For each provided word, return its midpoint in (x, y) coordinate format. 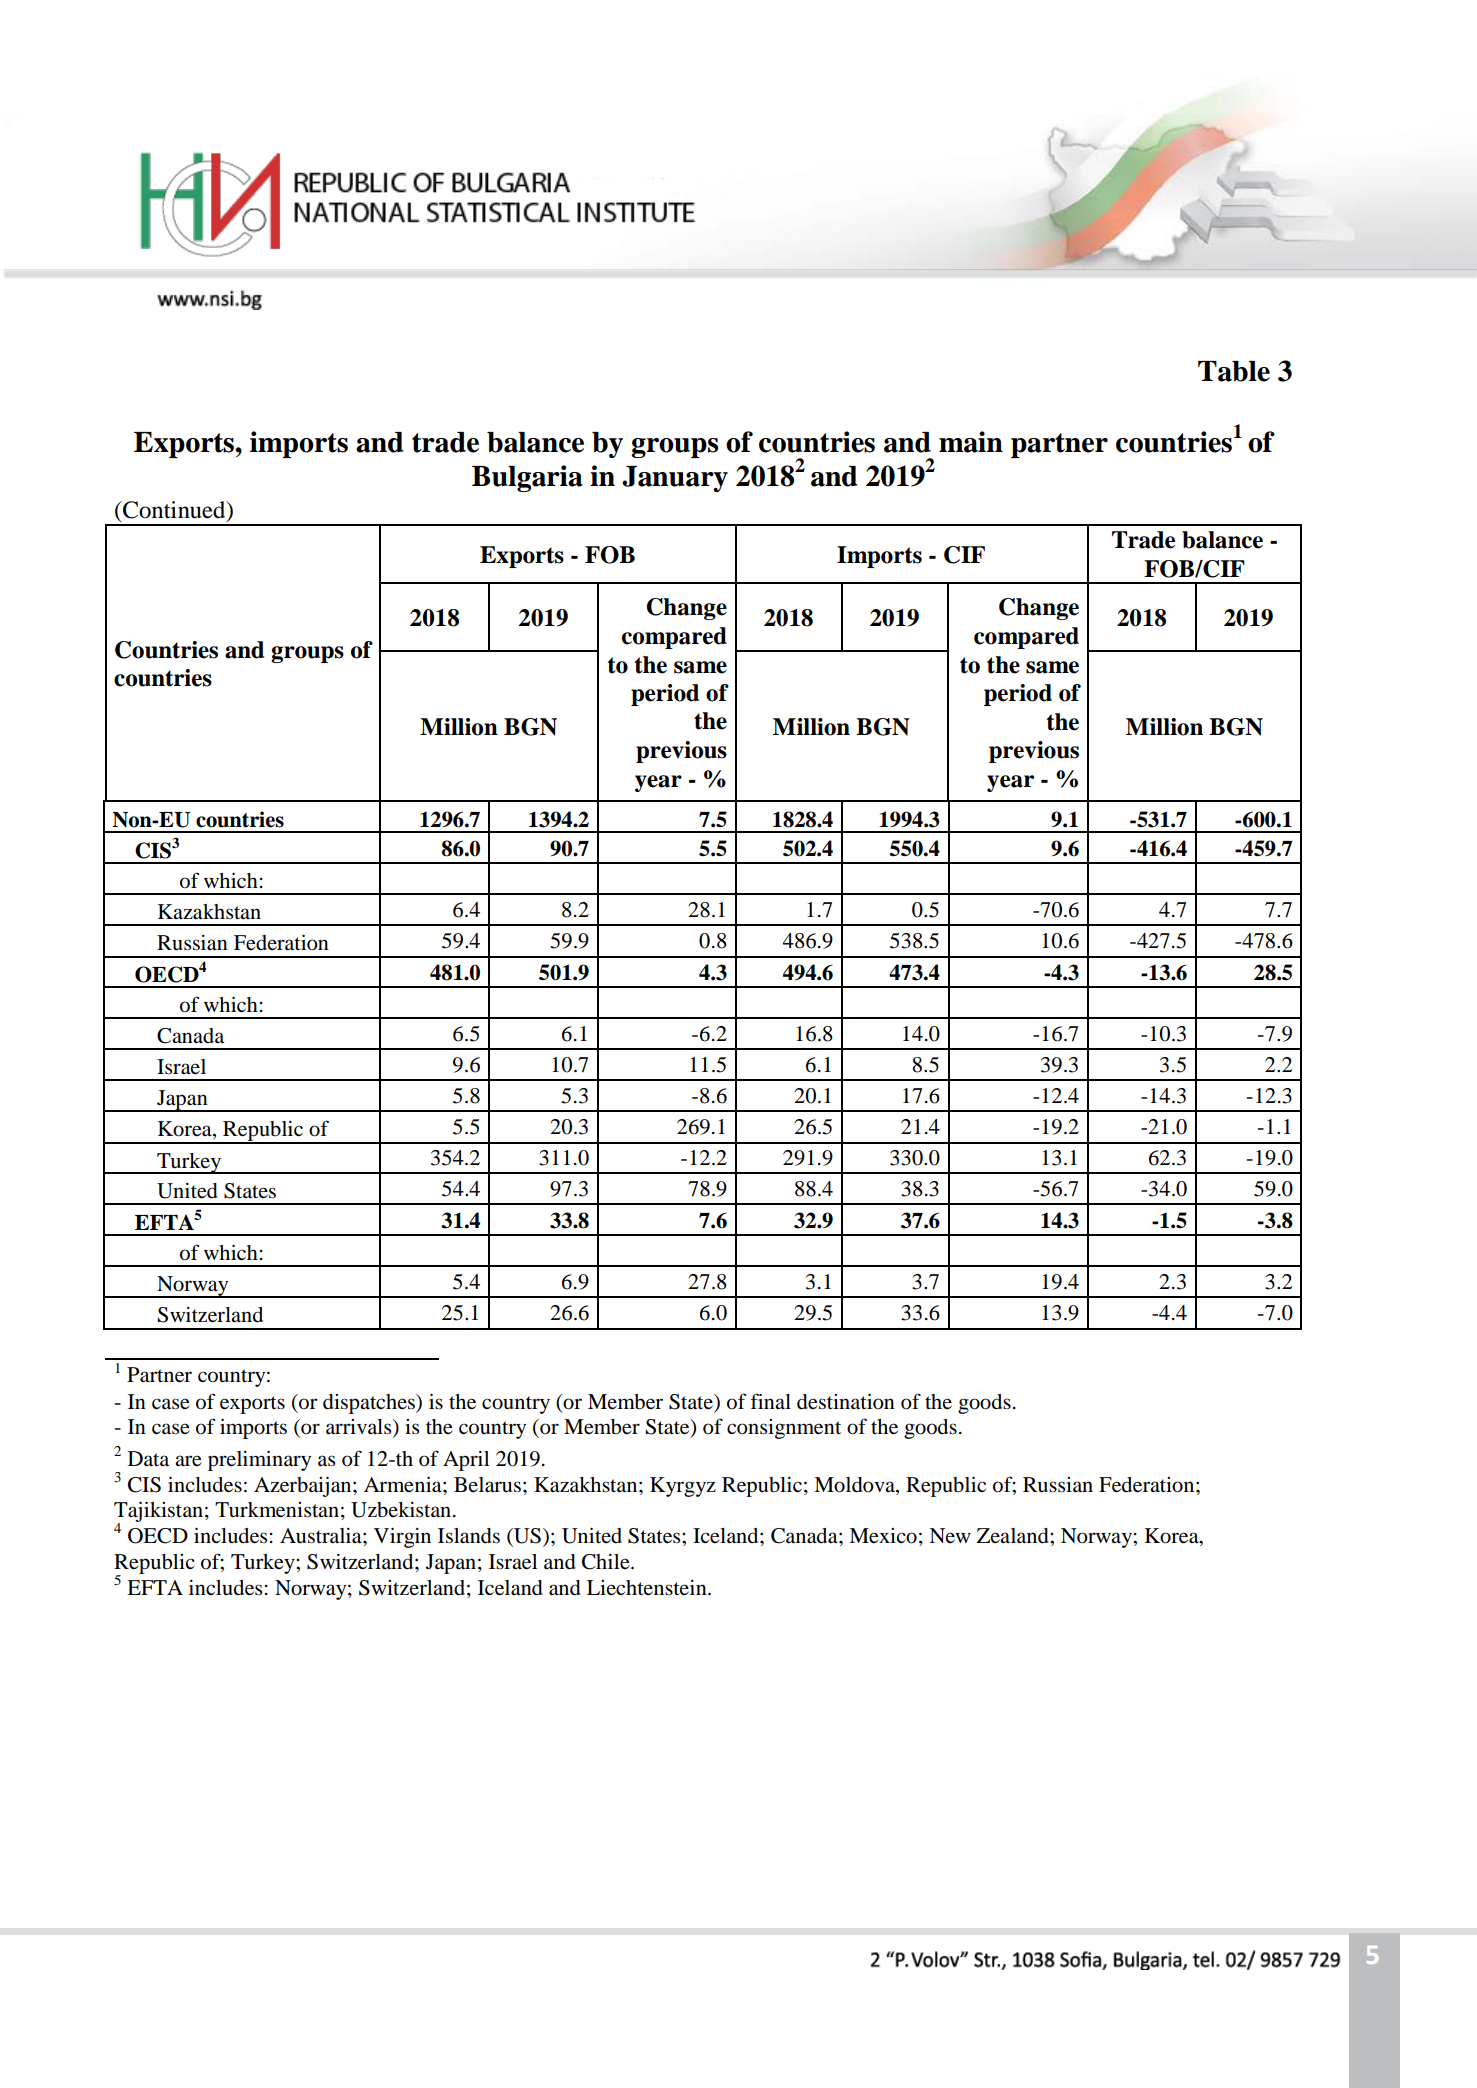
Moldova (855, 1486)
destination (846, 1402)
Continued (174, 511)
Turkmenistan (277, 1510)
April (466, 1461)
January (675, 479)
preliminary (259, 1461)
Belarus (487, 1485)
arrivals (360, 1428)
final (770, 1401)
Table (1234, 371)
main (971, 442)
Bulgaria (527, 478)
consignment (784, 1429)
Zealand (1014, 1536)
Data (148, 1458)
